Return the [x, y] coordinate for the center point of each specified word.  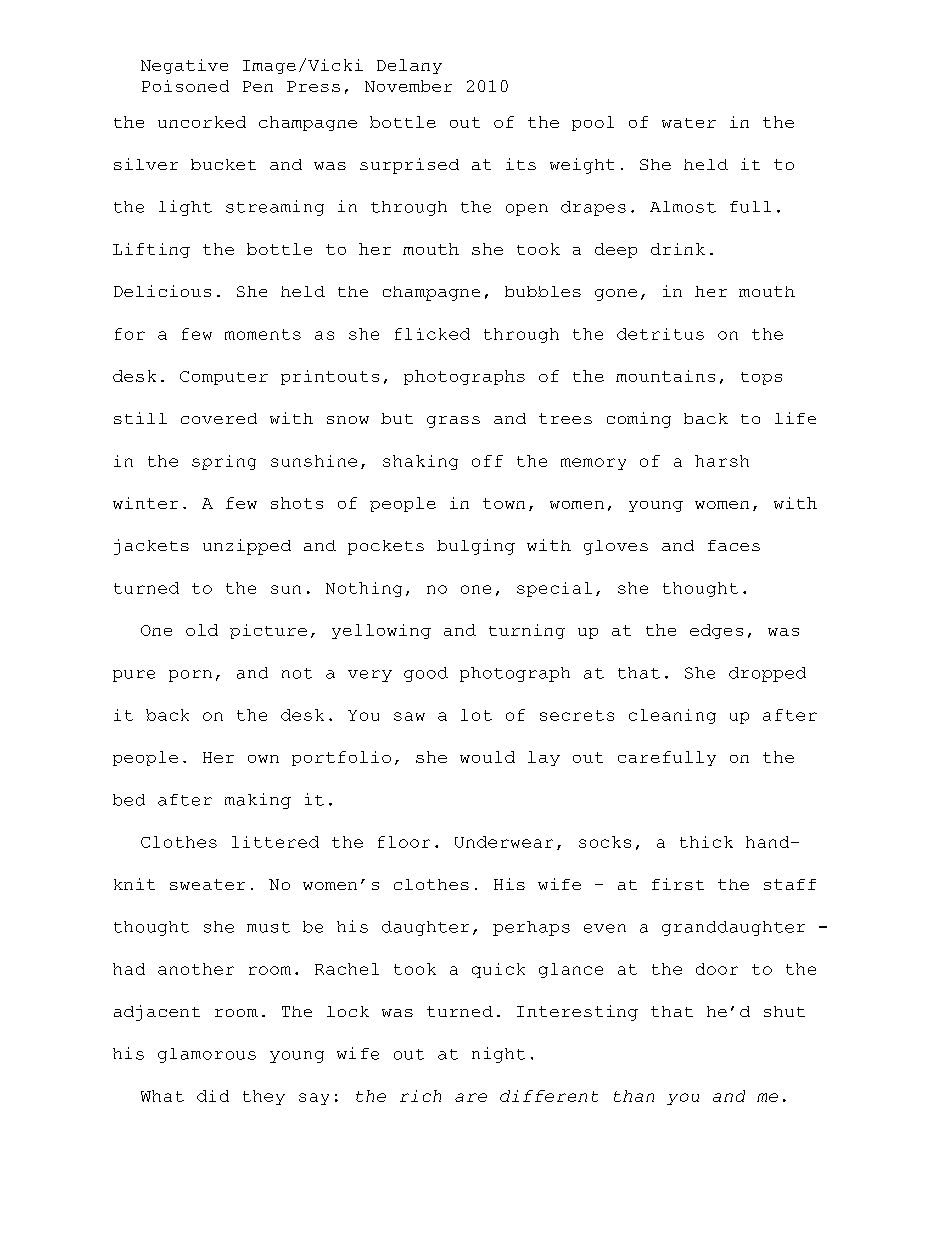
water [689, 123]
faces [734, 545]
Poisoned [185, 86]
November [408, 86]
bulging [476, 547]
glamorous [207, 1055]
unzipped [247, 547]
